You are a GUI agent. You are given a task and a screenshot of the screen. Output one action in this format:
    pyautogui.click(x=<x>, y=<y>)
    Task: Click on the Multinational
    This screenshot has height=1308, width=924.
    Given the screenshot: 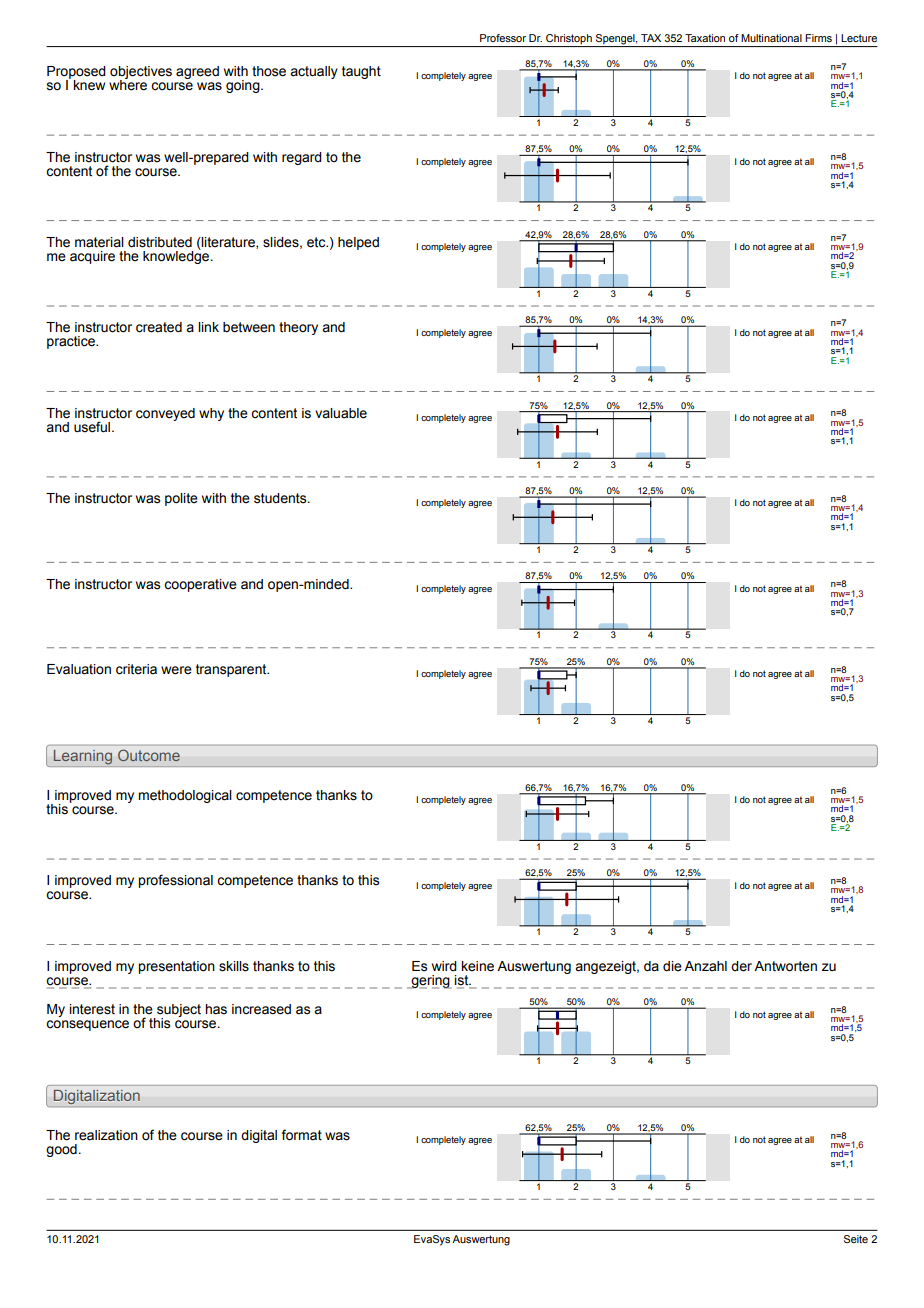 What is the action you would take?
    pyautogui.click(x=771, y=38)
